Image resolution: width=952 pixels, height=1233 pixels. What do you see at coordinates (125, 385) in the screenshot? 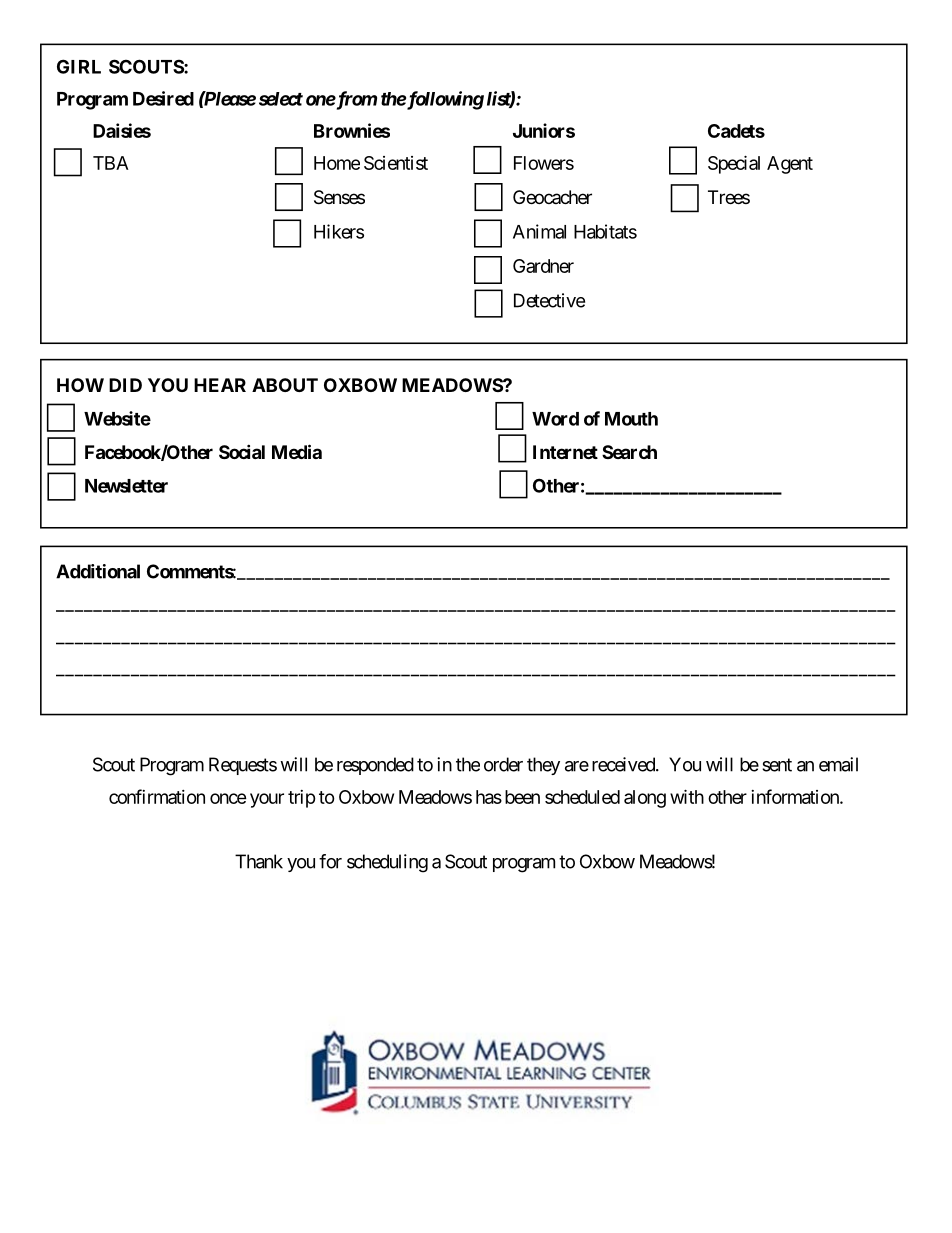
I see `DID` at bounding box center [125, 385].
